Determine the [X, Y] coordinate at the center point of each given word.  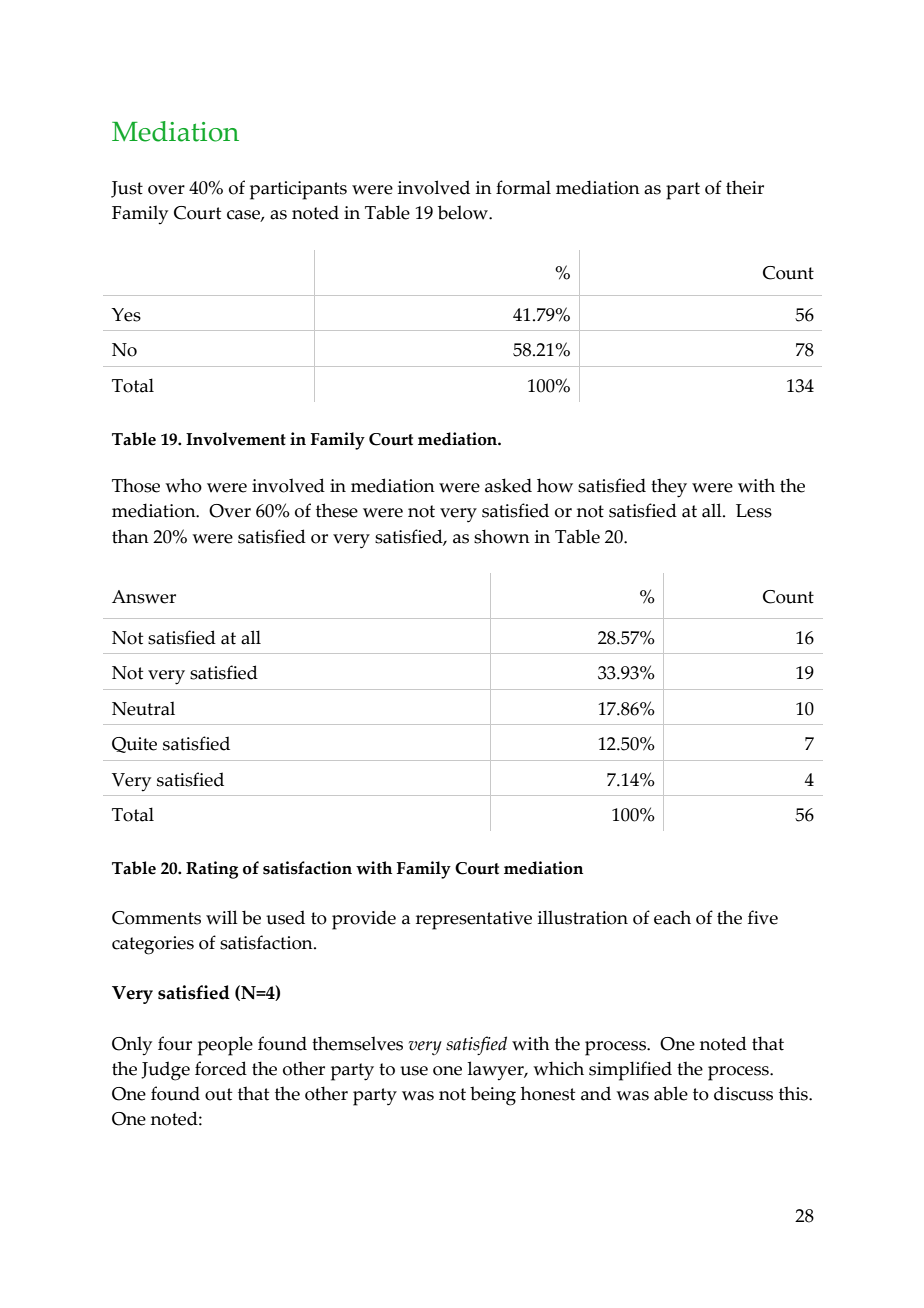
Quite [134, 745]
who [183, 485]
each [672, 917]
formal [523, 187]
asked [508, 485]
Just [127, 189]
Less [754, 511]
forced [221, 1068]
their [745, 187]
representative [474, 920]
